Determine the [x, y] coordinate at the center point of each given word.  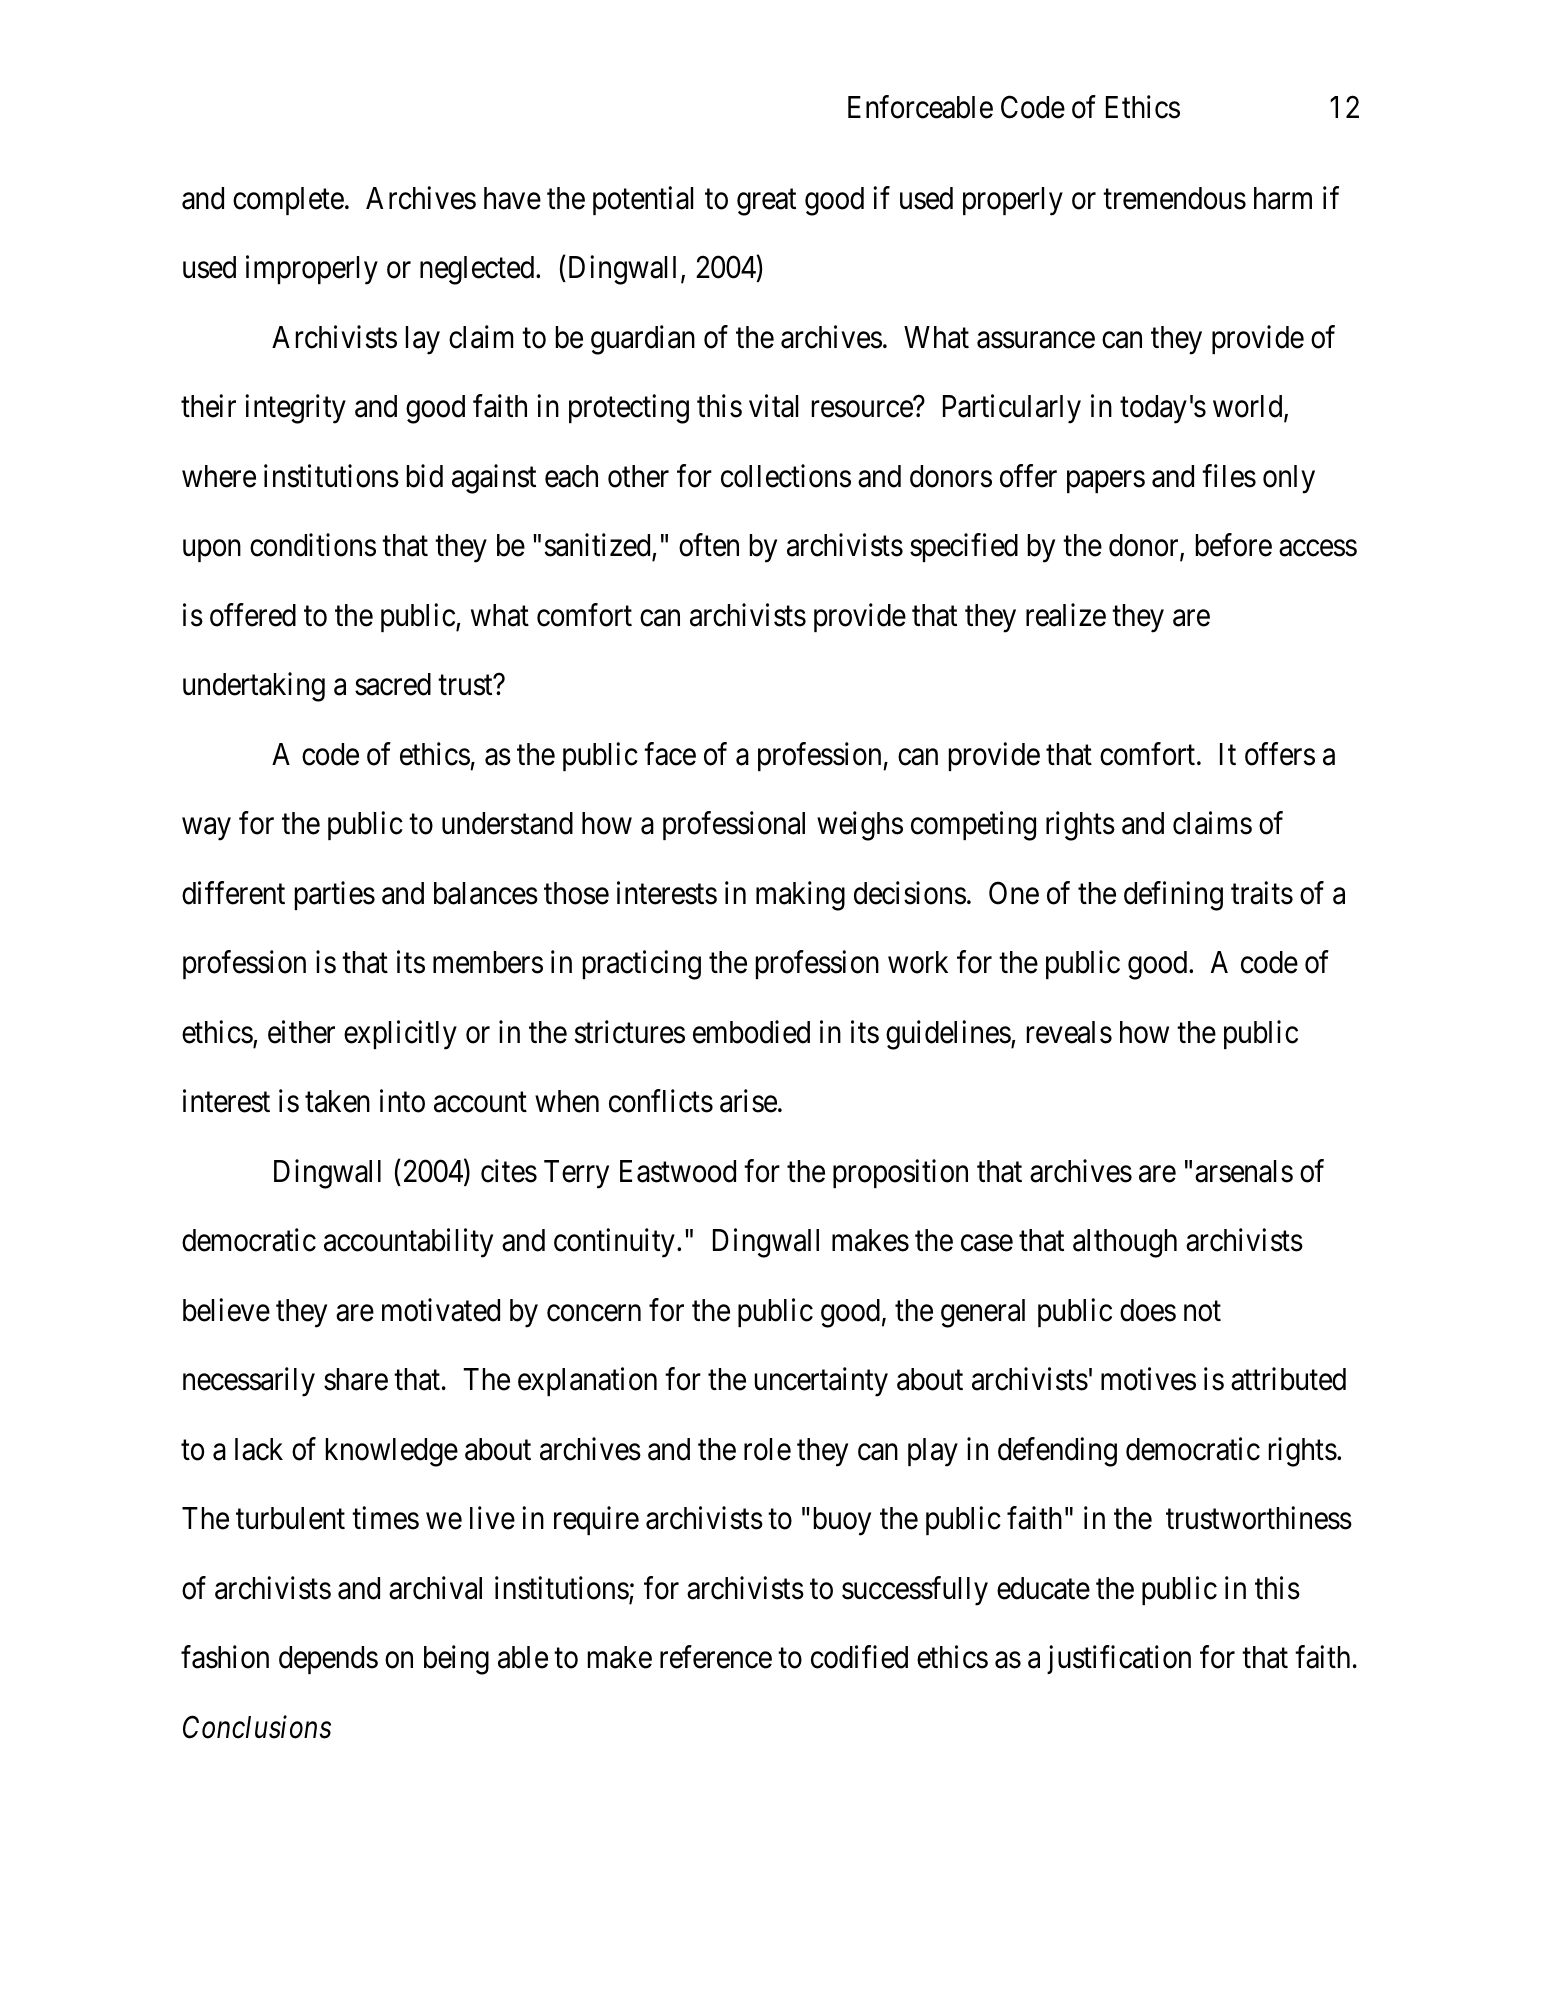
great [766, 202]
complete [288, 201]
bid [425, 476]
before [1234, 545]
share [356, 1379]
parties [335, 895]
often [709, 545]
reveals [1069, 1032]
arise [748, 1101]
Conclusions [257, 1727]
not [1202, 1311]
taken [337, 1101]
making [800, 896]
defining [1173, 896]
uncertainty [821, 1382]
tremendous [1174, 198]
